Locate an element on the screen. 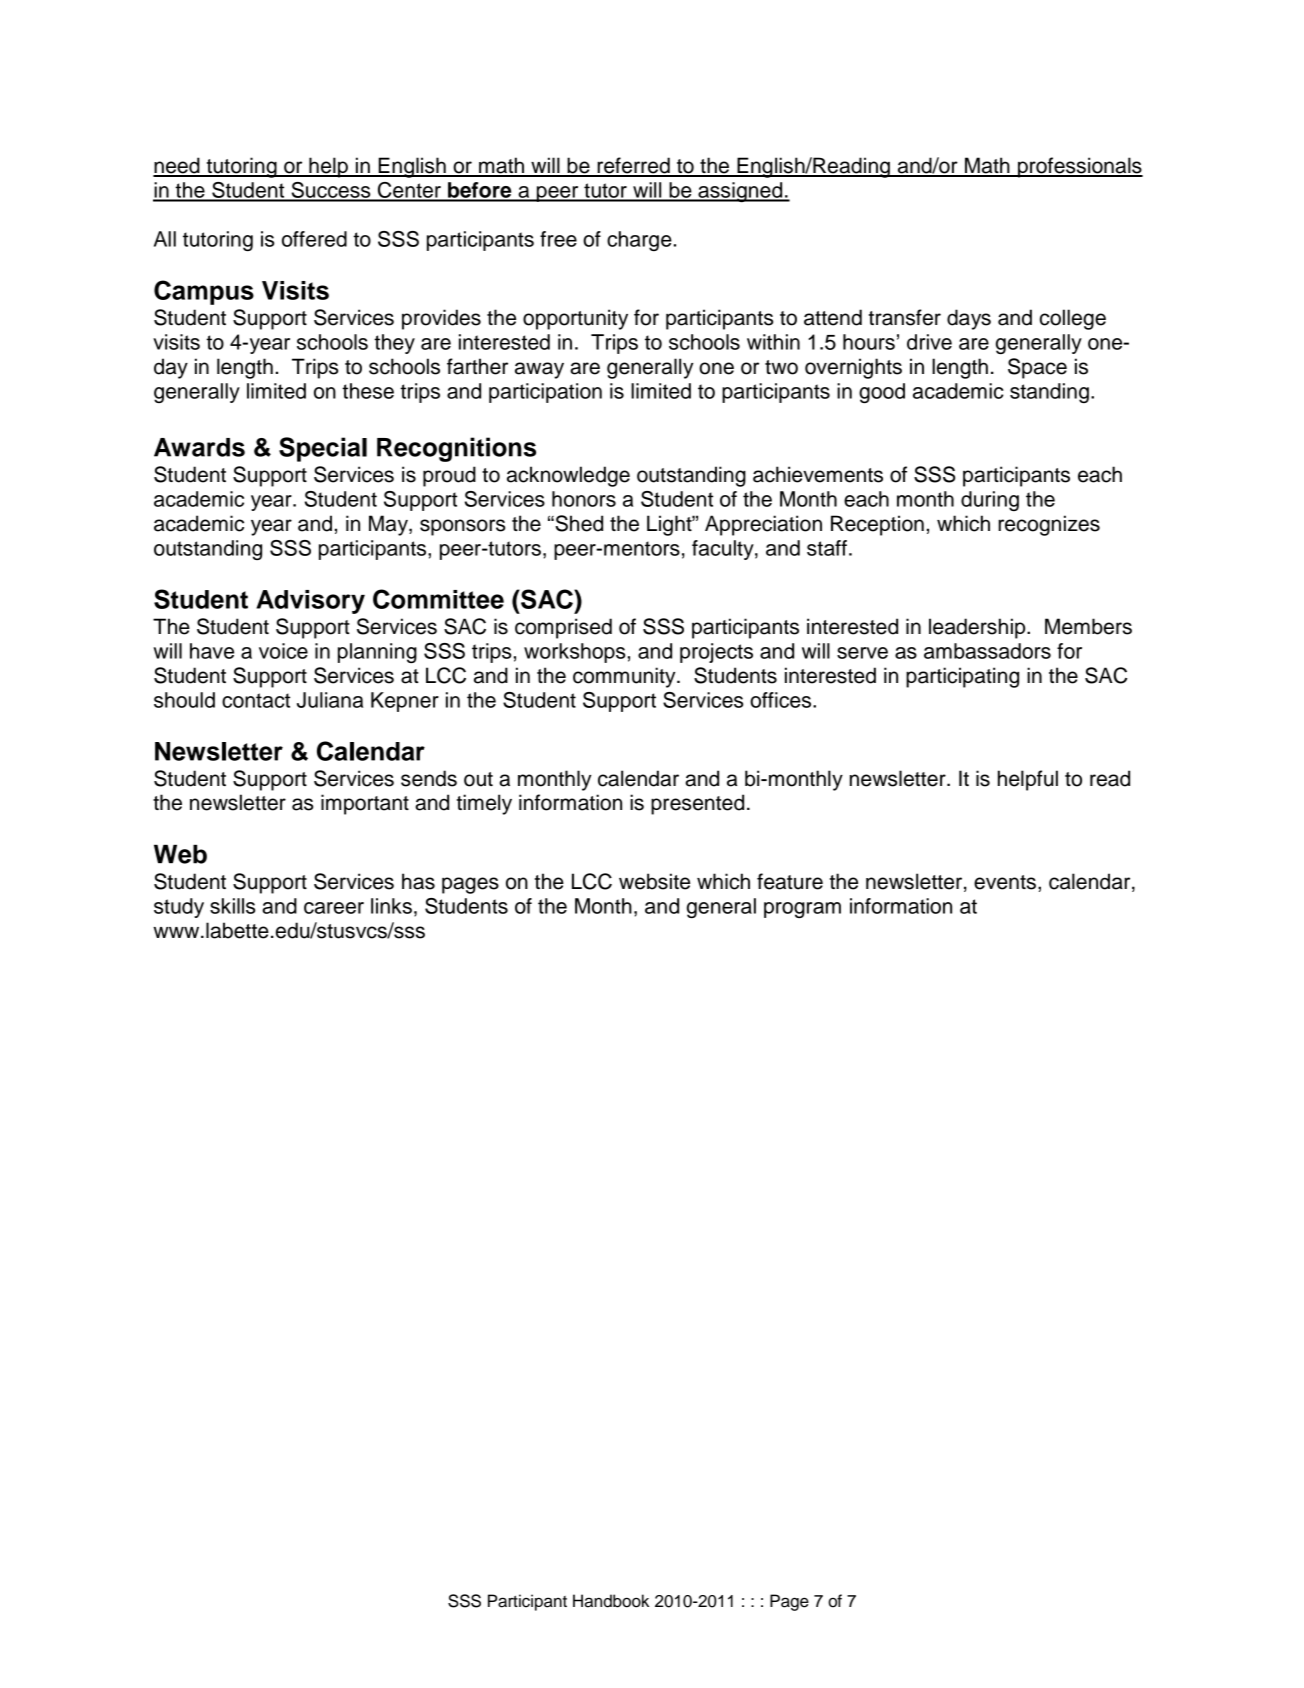  community is located at coordinates (625, 677).
